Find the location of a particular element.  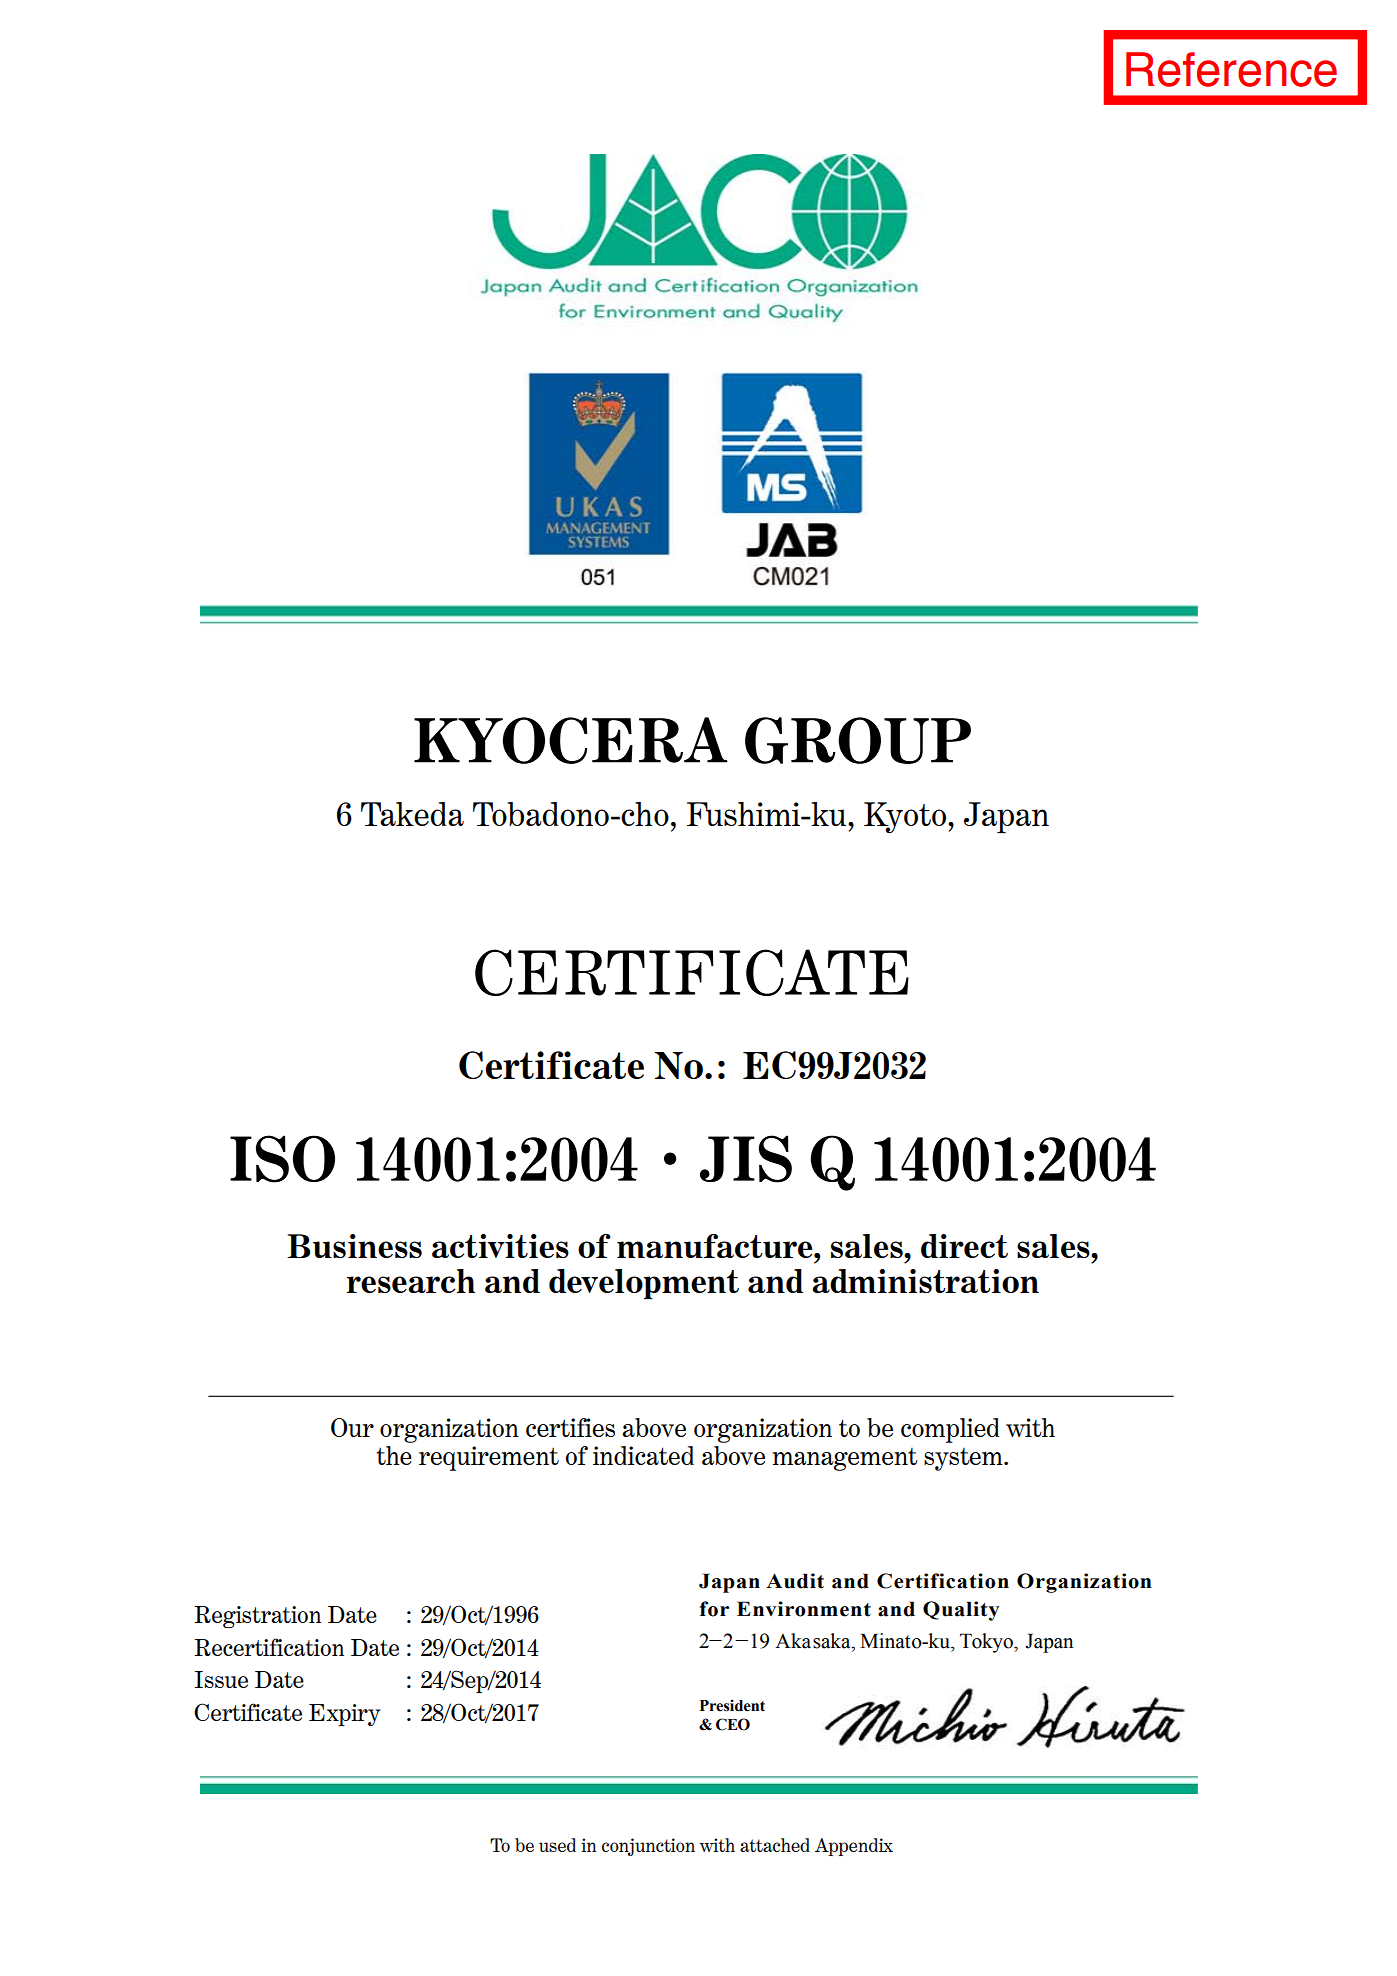

direct is located at coordinates (964, 1246).
